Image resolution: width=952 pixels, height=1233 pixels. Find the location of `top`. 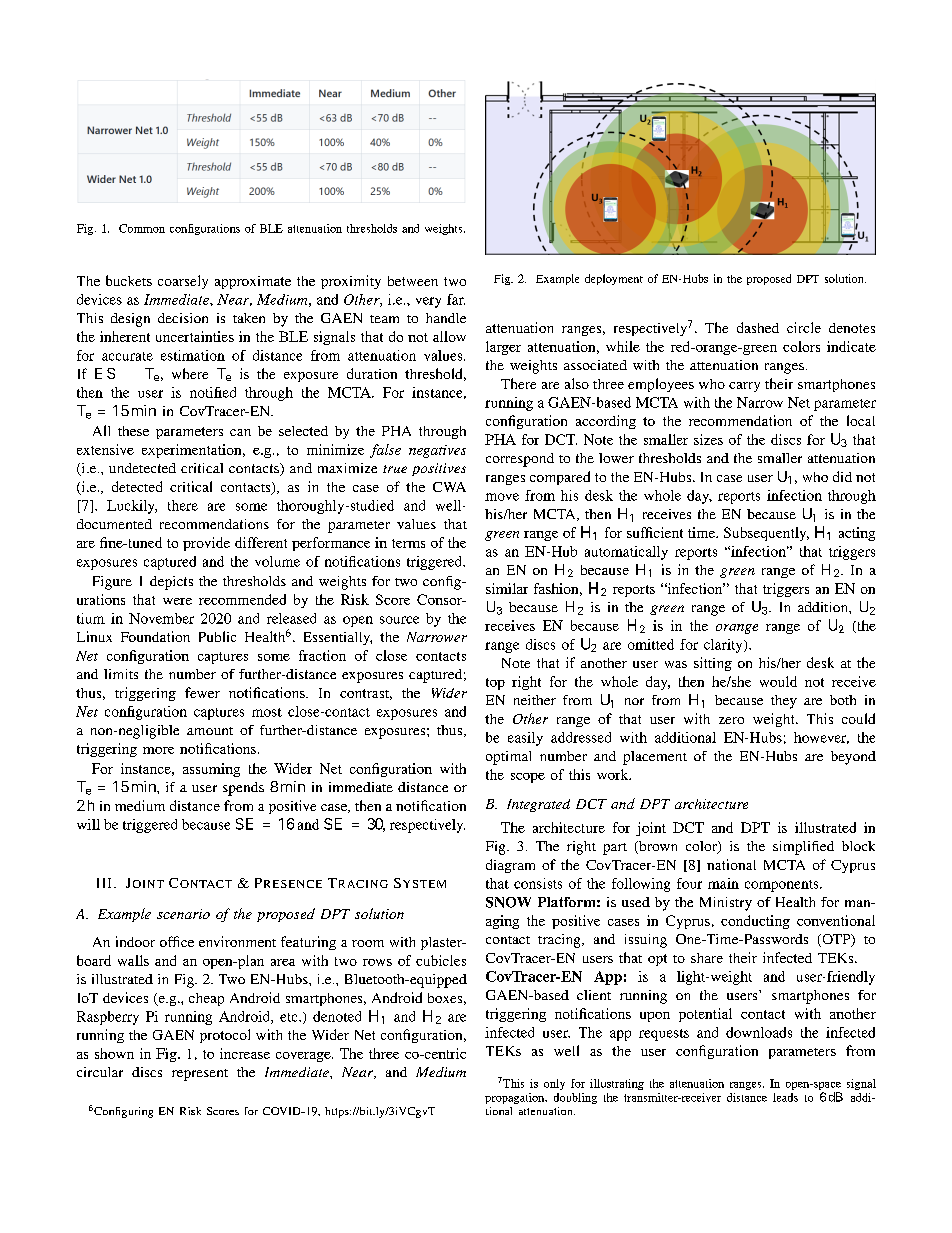

top is located at coordinates (495, 684).
